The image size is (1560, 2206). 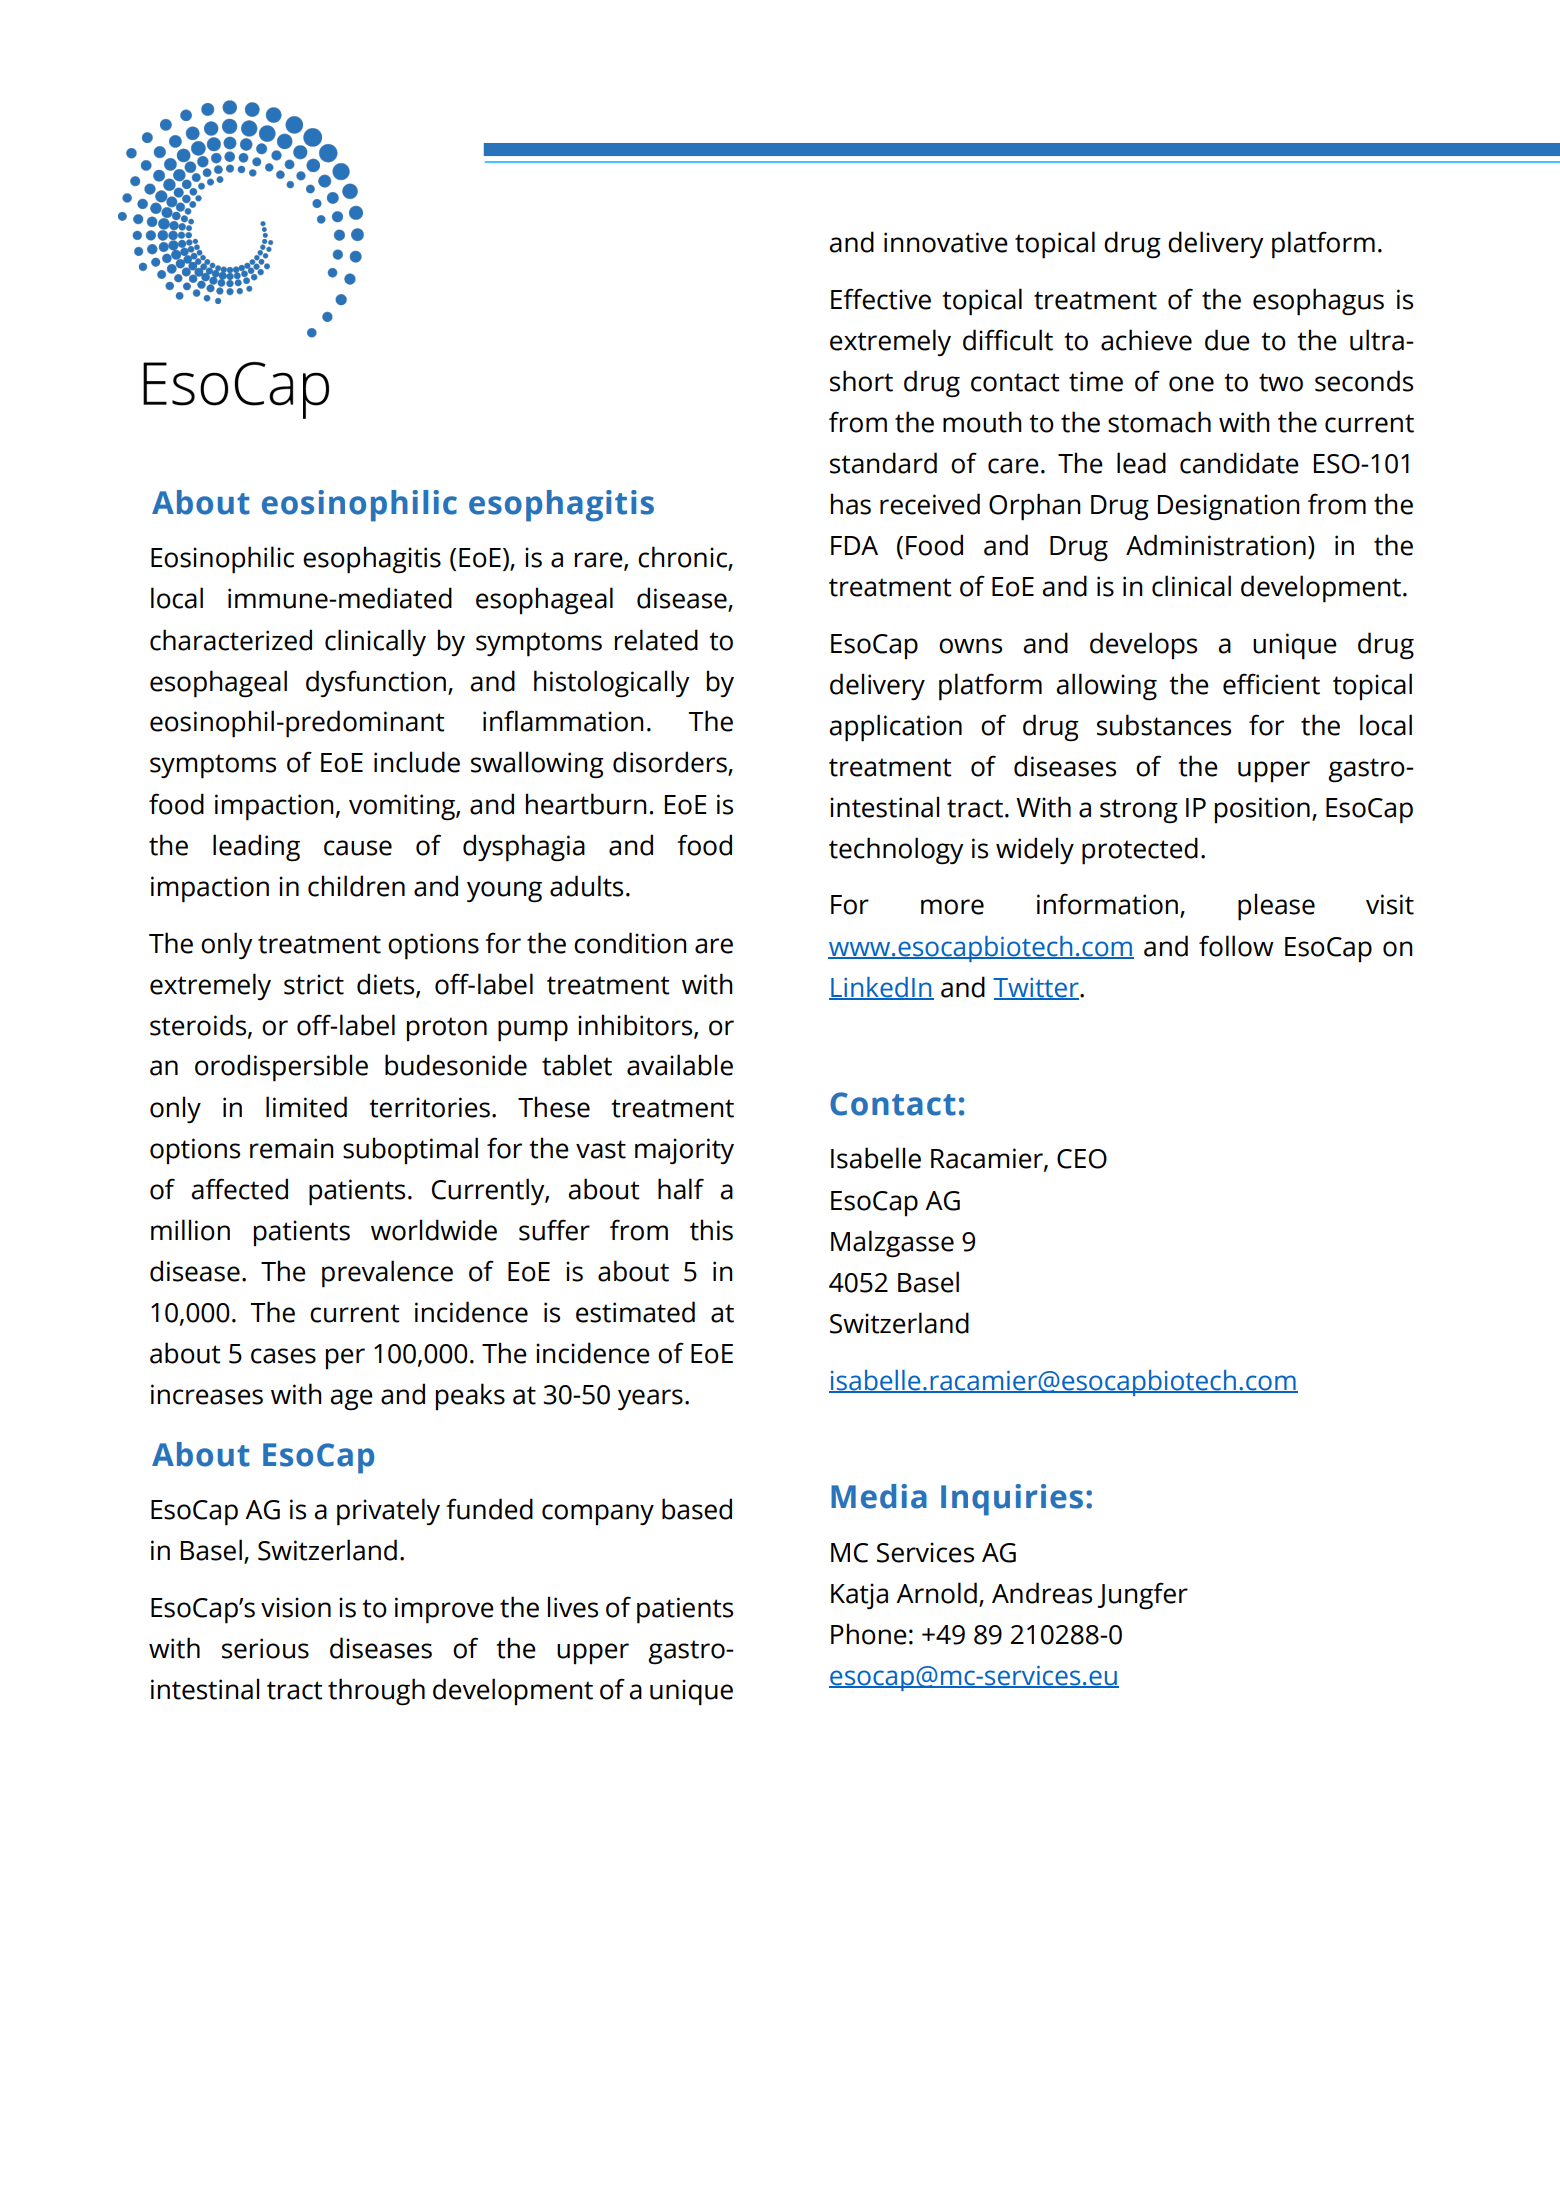 I want to click on serious, so click(x=265, y=1648).
